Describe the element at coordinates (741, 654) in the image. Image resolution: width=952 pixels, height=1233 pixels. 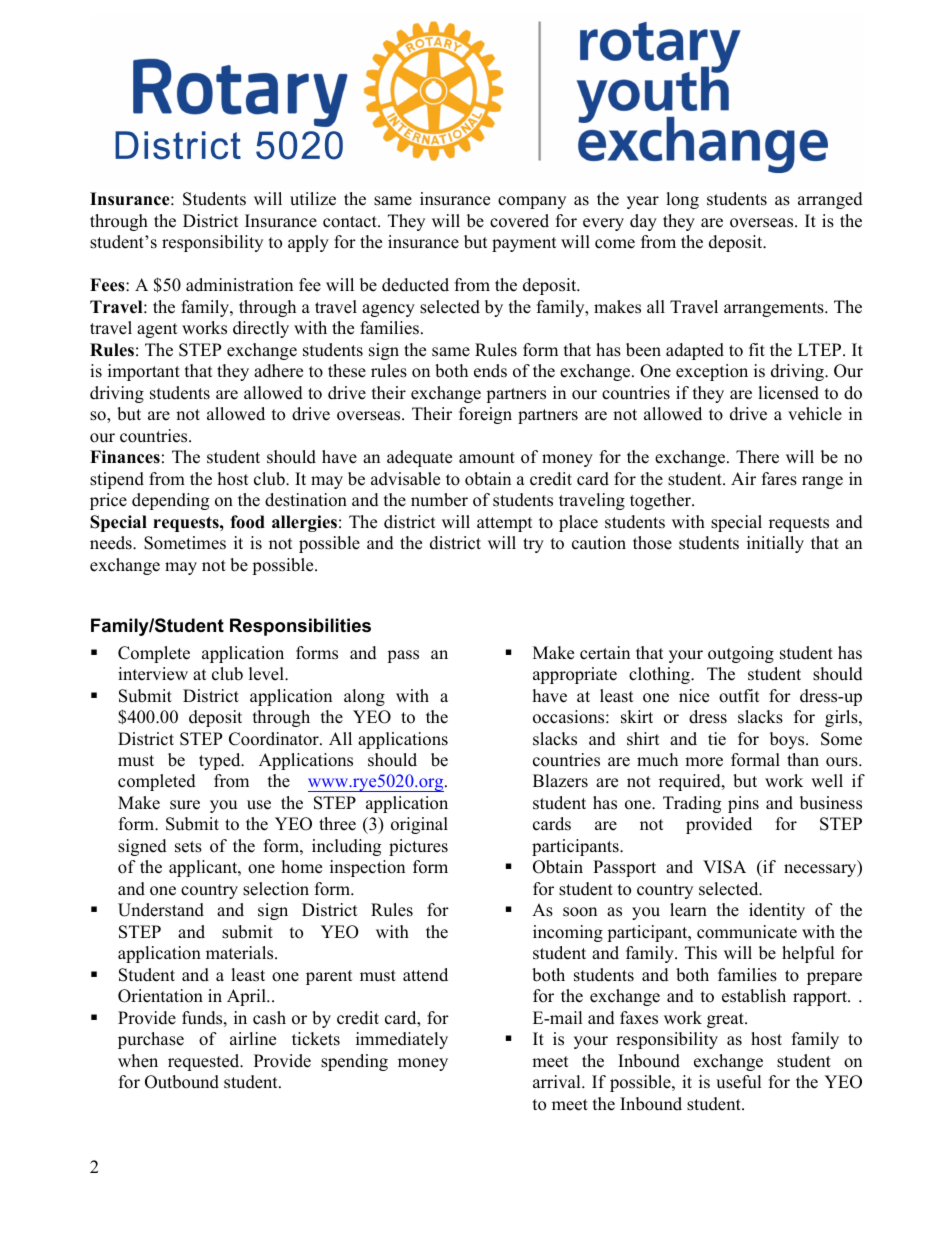
I see `outgoing` at that location.
